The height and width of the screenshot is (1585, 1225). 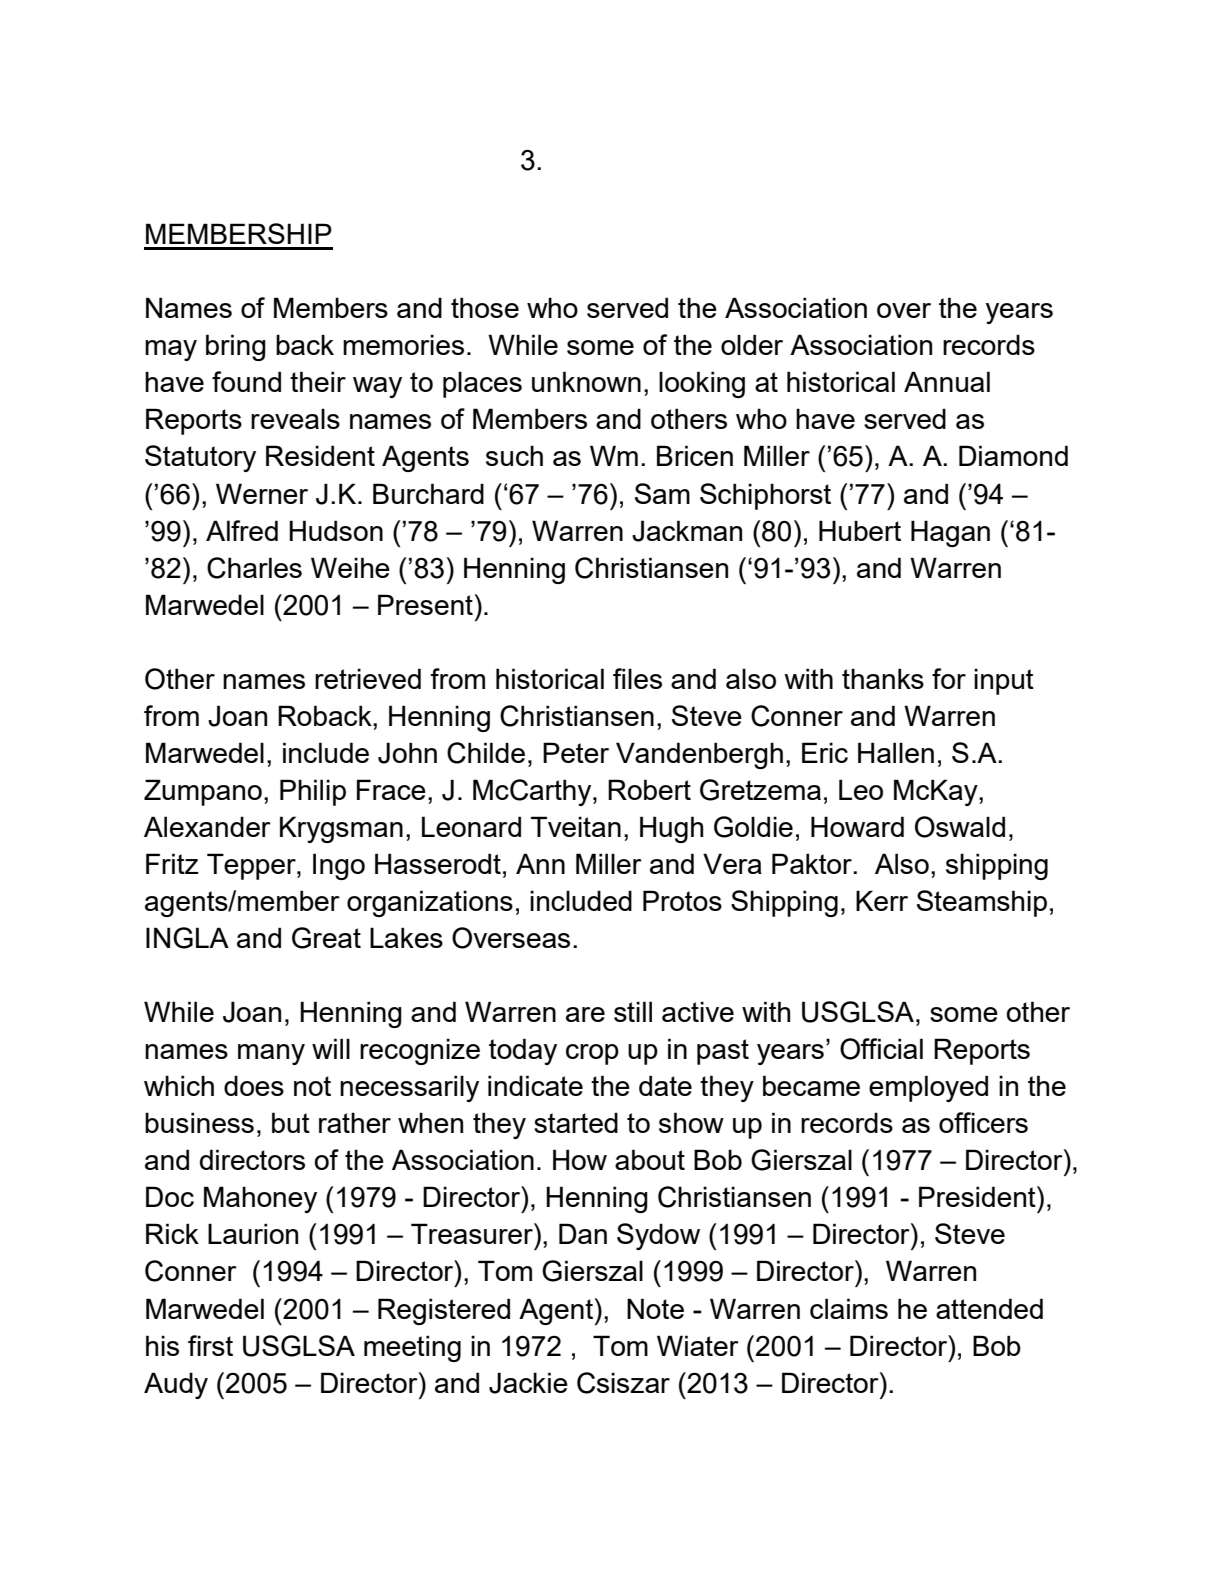 What do you see at coordinates (857, 826) in the screenshot?
I see `Howard` at bounding box center [857, 826].
